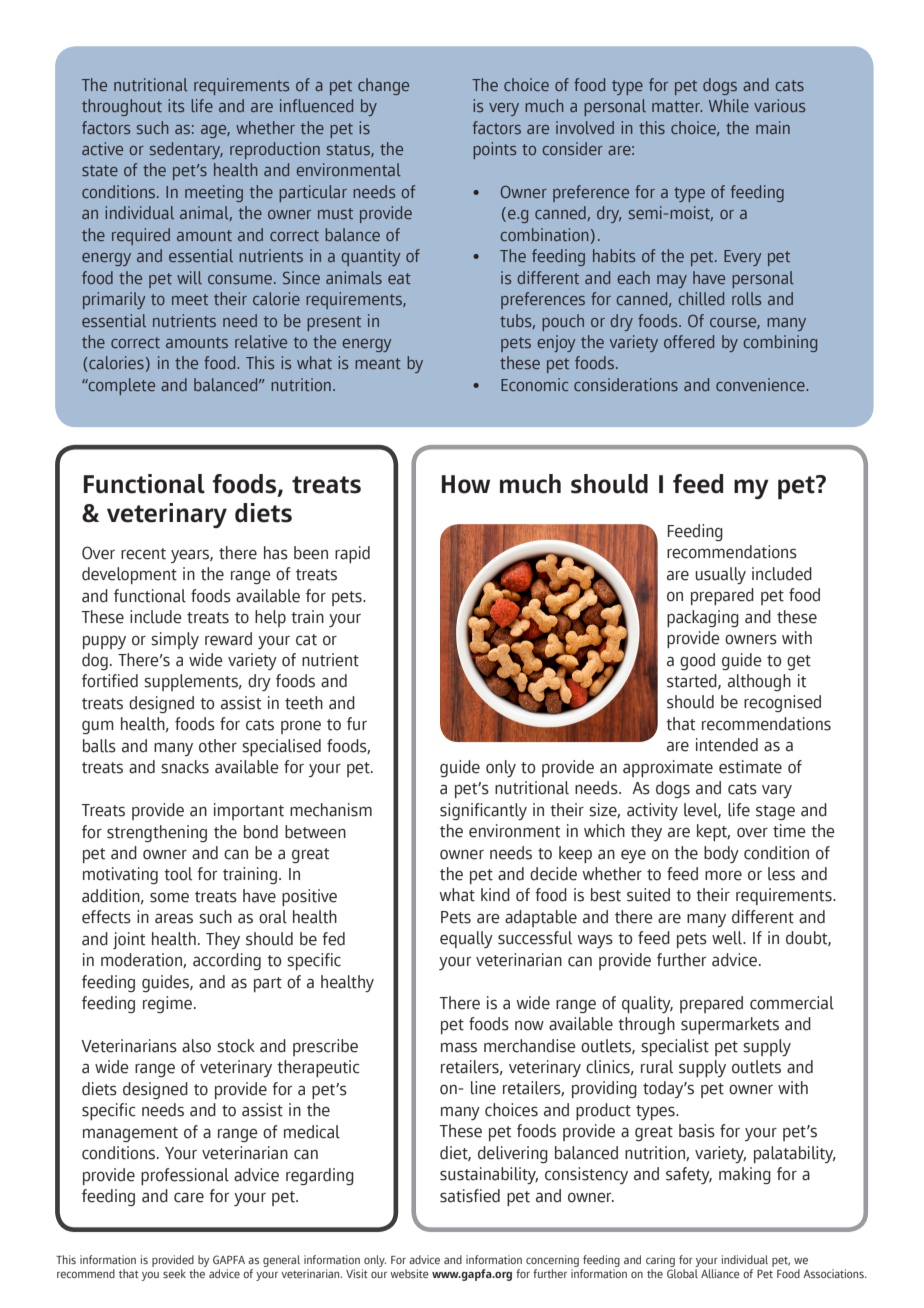  I want to click on usually, so click(720, 575).
